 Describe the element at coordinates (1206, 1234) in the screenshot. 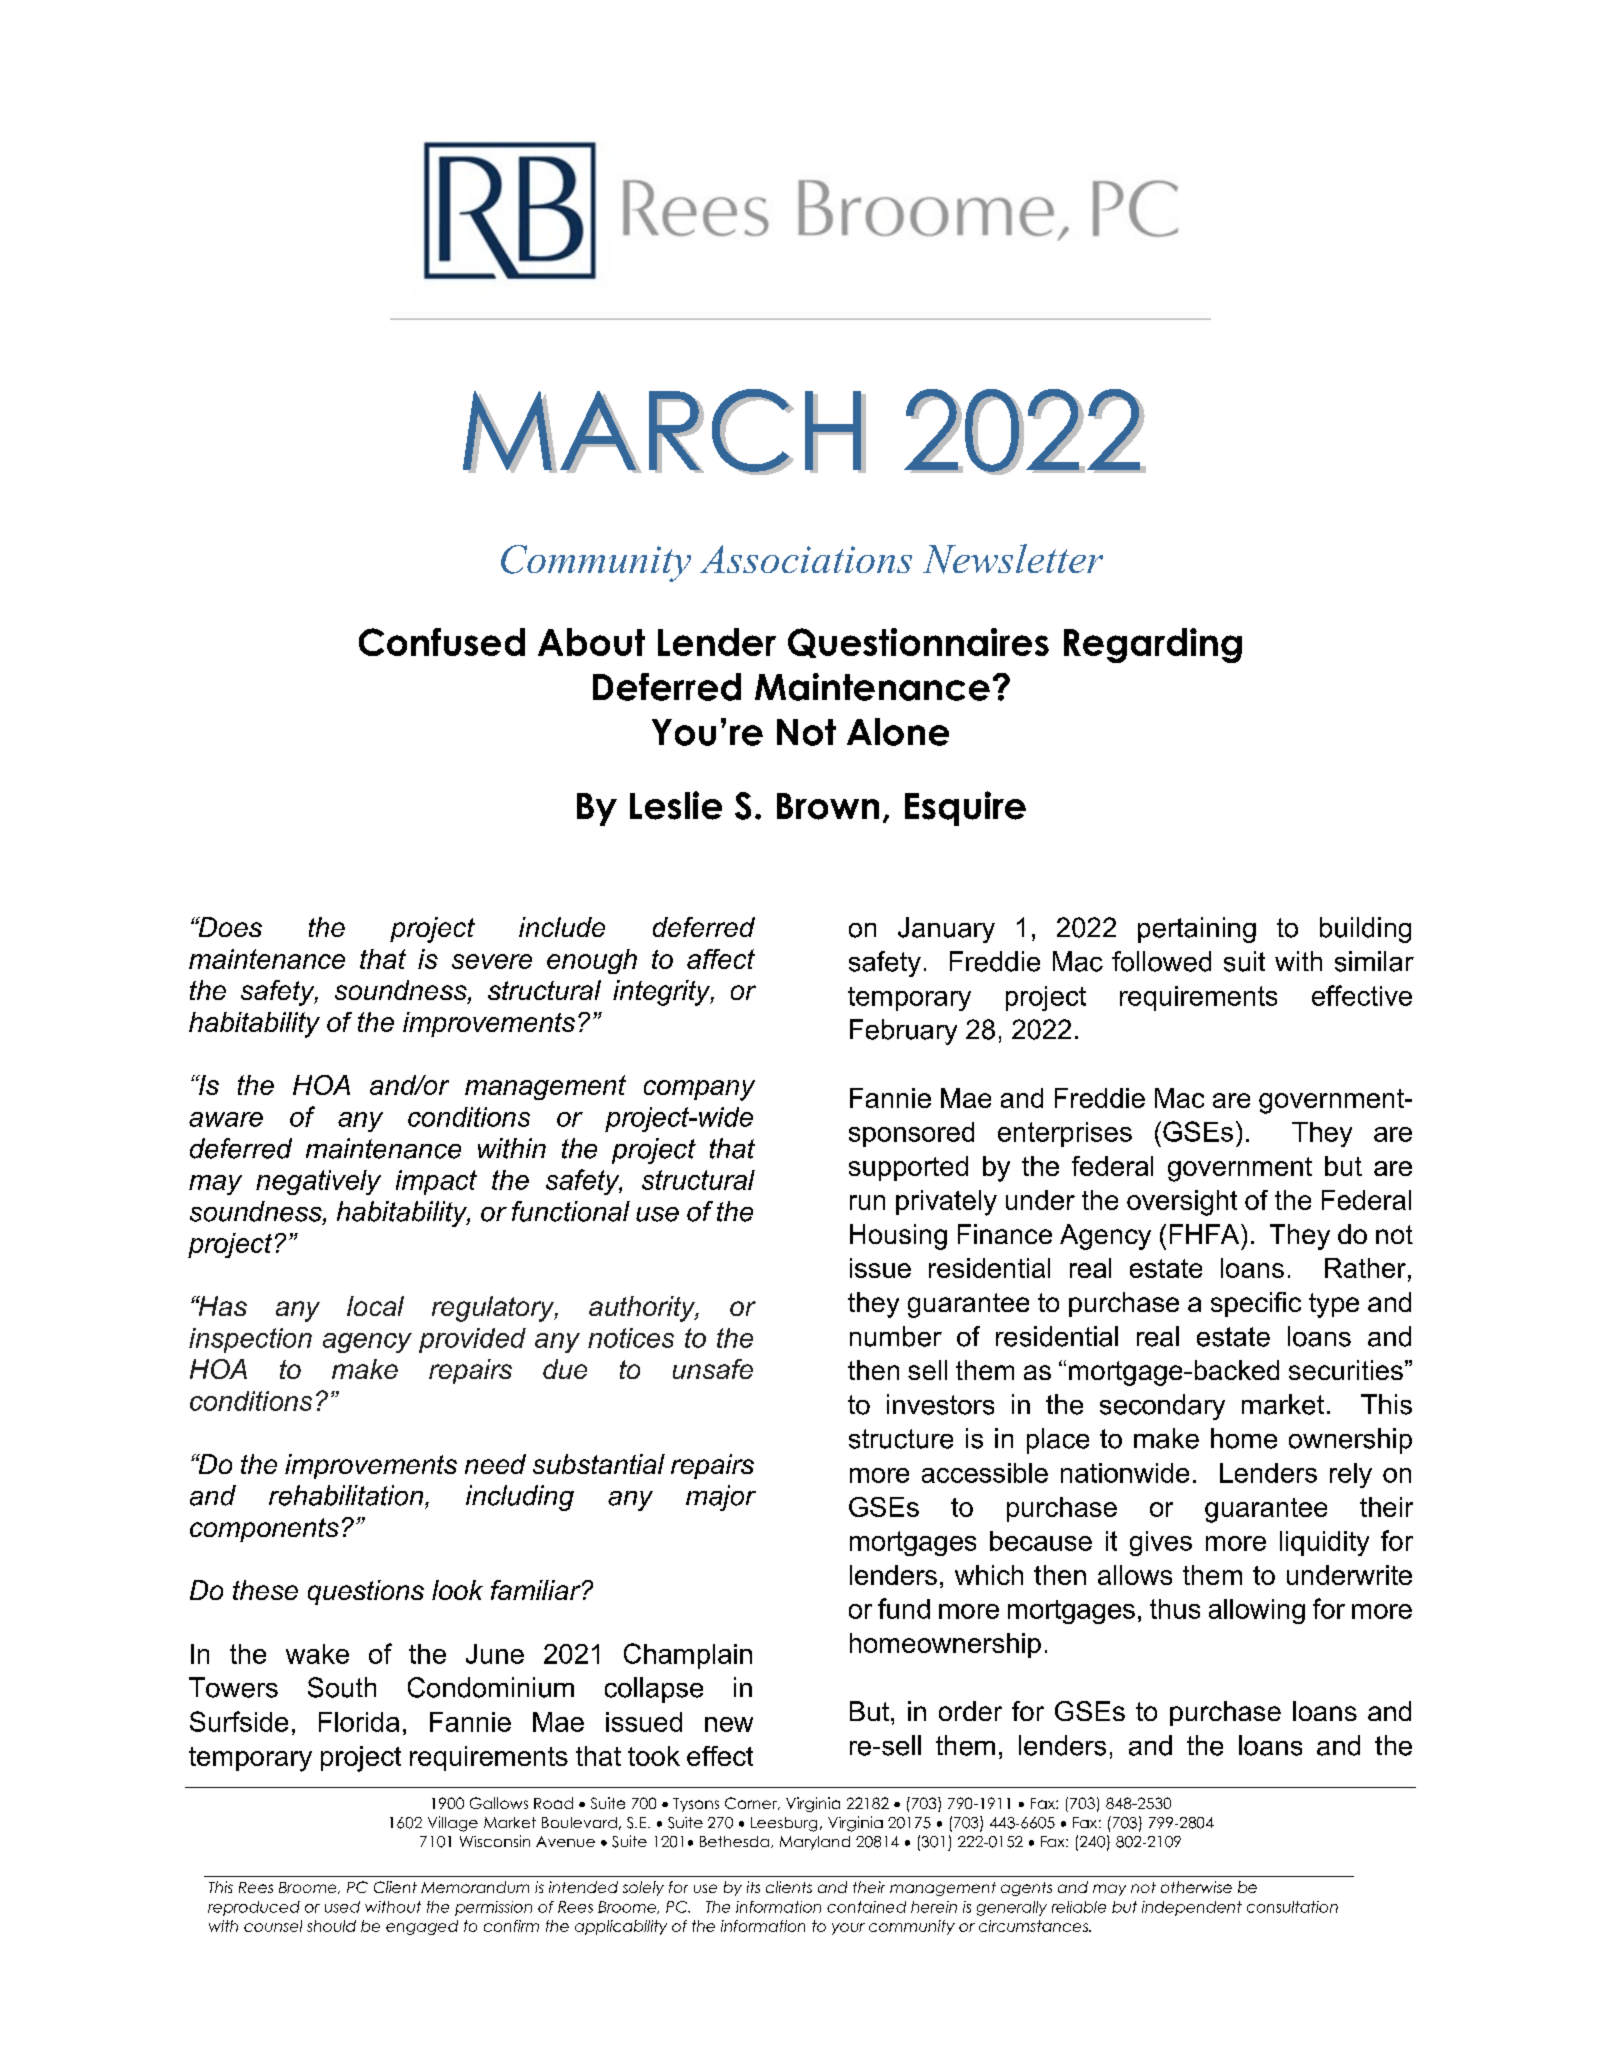

I see `FHFA` at that location.
